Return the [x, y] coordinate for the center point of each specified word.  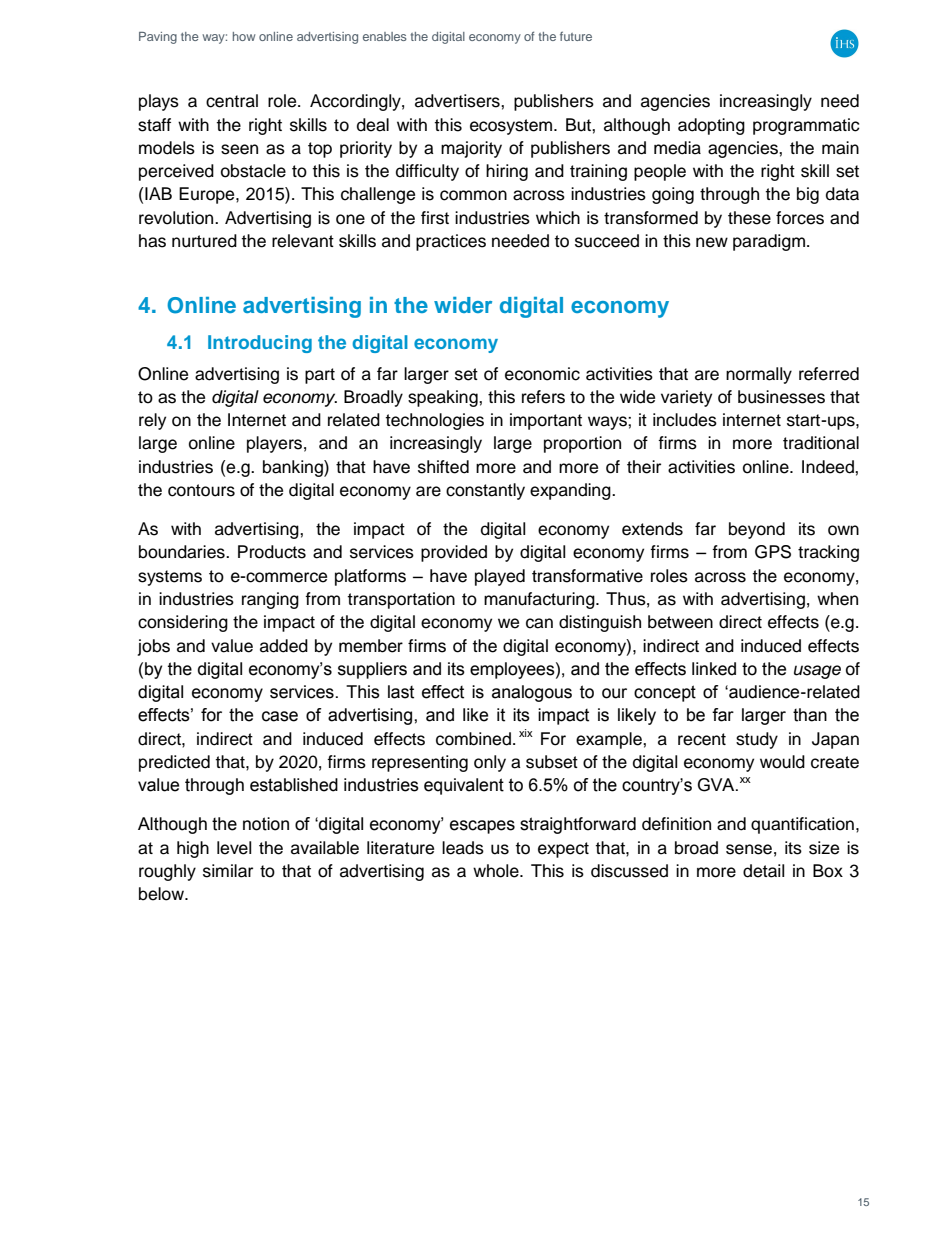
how [244, 36]
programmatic [806, 126]
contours [201, 490]
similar [228, 871]
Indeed [829, 467]
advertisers [458, 101]
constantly [485, 491]
